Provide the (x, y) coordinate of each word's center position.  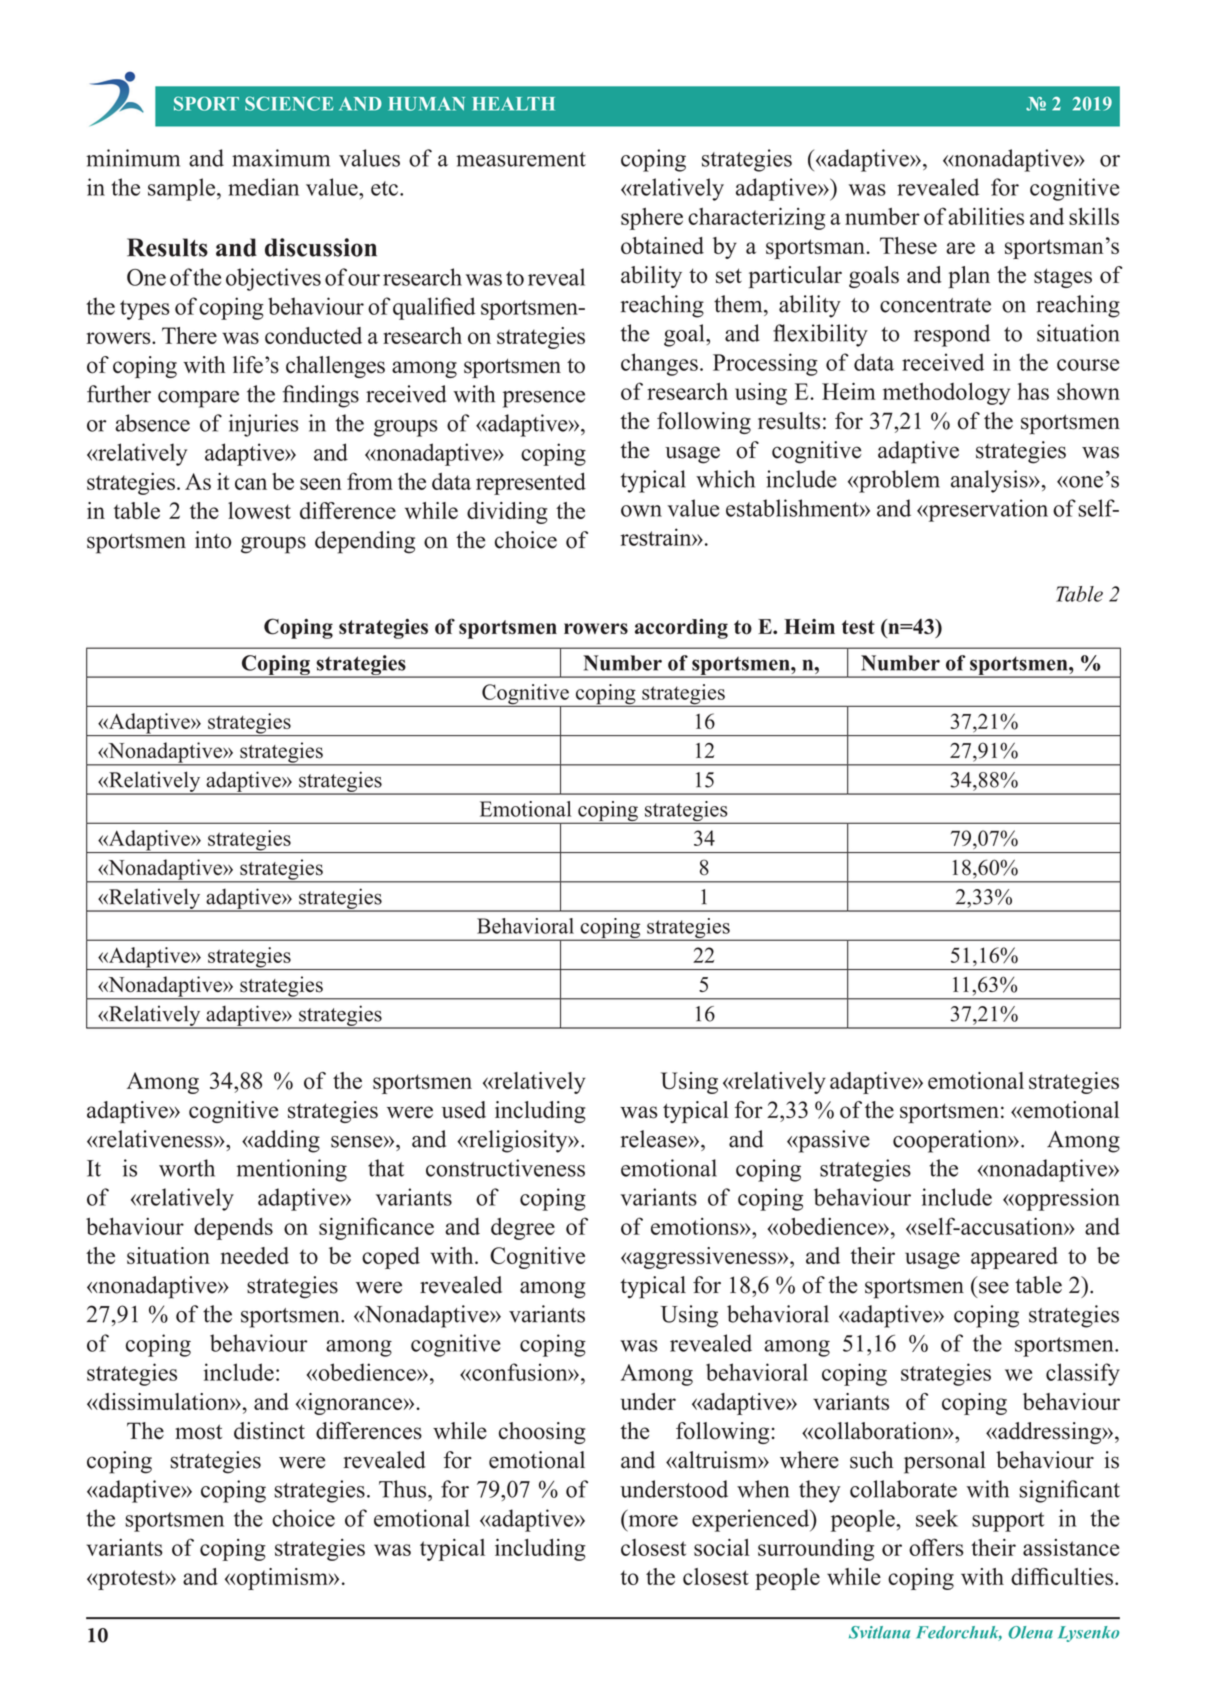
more (653, 1521)
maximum (281, 158)
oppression (1066, 1199)
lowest (259, 510)
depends (233, 1229)
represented (531, 483)
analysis (990, 481)
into (213, 540)
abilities (986, 216)
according (681, 628)
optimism (282, 1579)
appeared (1014, 1258)
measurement (521, 159)
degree (523, 1229)
